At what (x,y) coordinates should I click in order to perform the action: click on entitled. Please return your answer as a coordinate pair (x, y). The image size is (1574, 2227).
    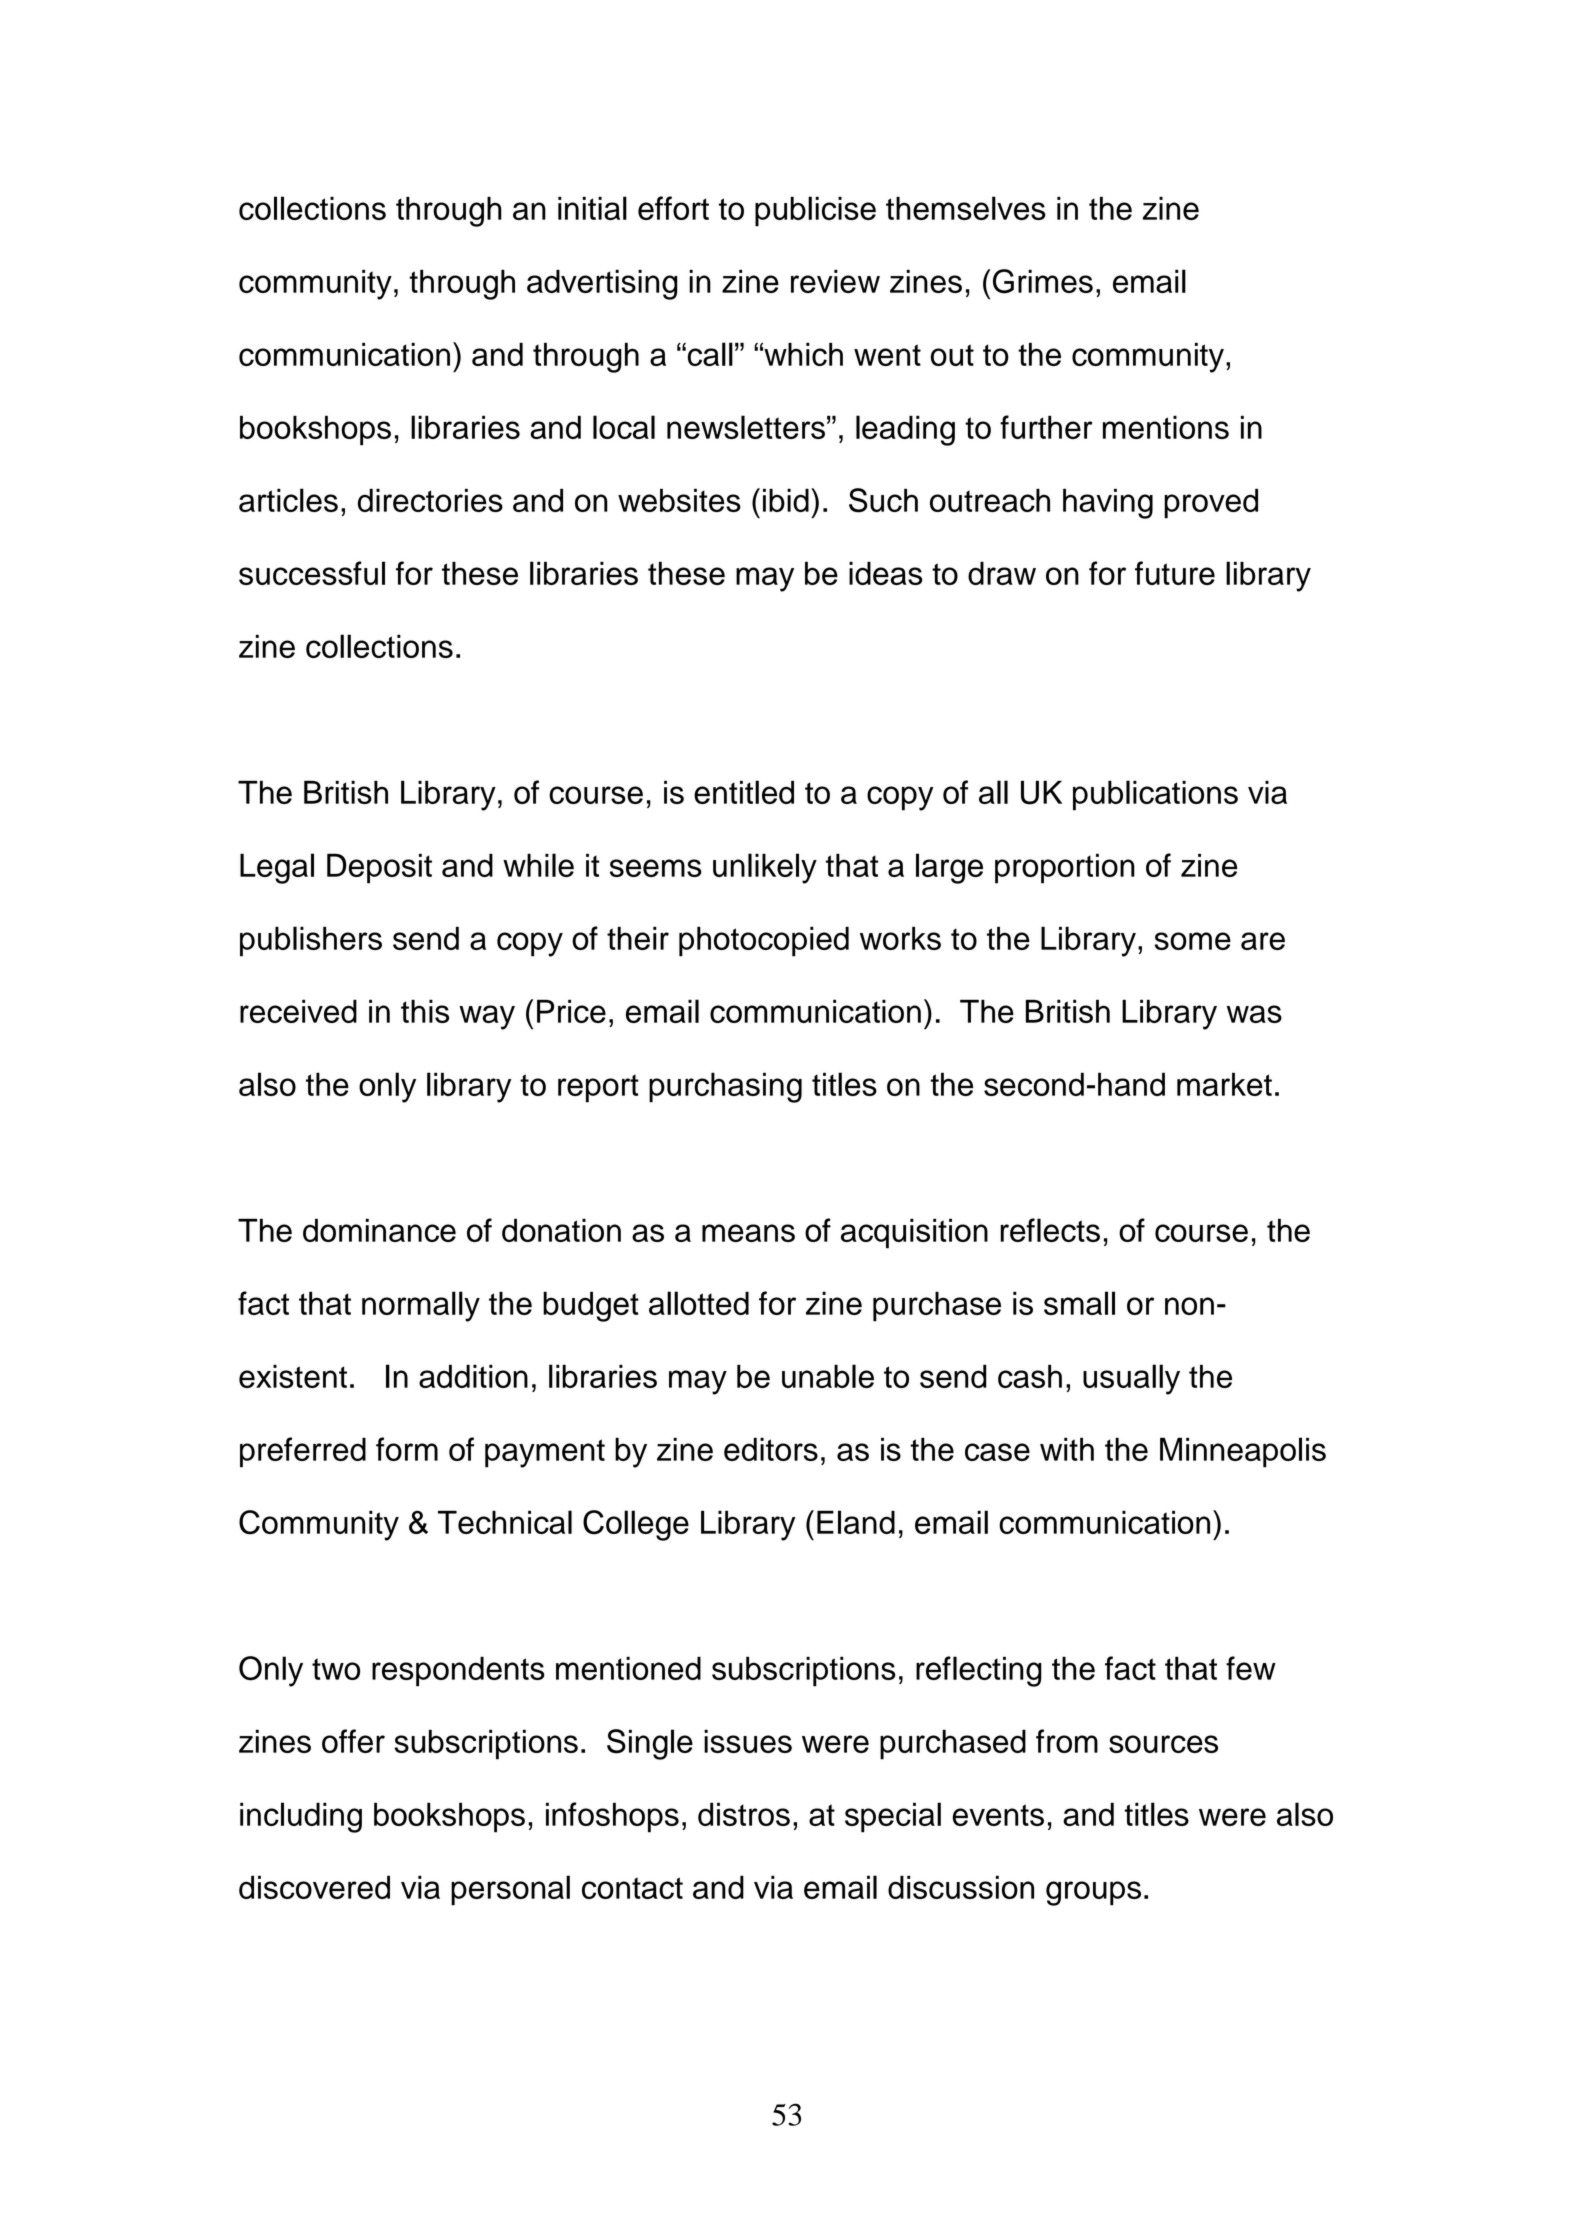
    Looking at the image, I should click on (744, 792).
